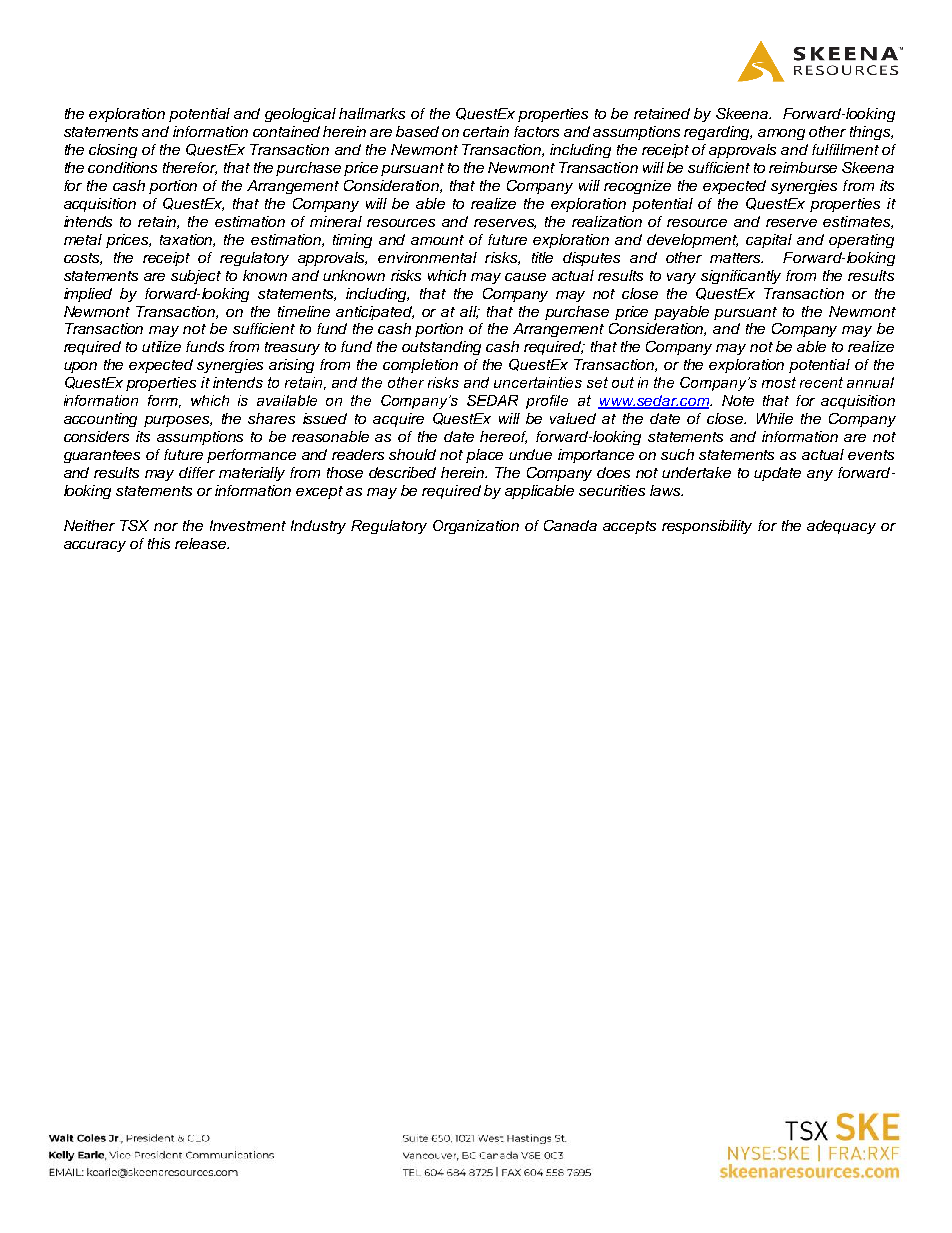 The height and width of the image is (1233, 952). I want to click on among, so click(781, 134).
